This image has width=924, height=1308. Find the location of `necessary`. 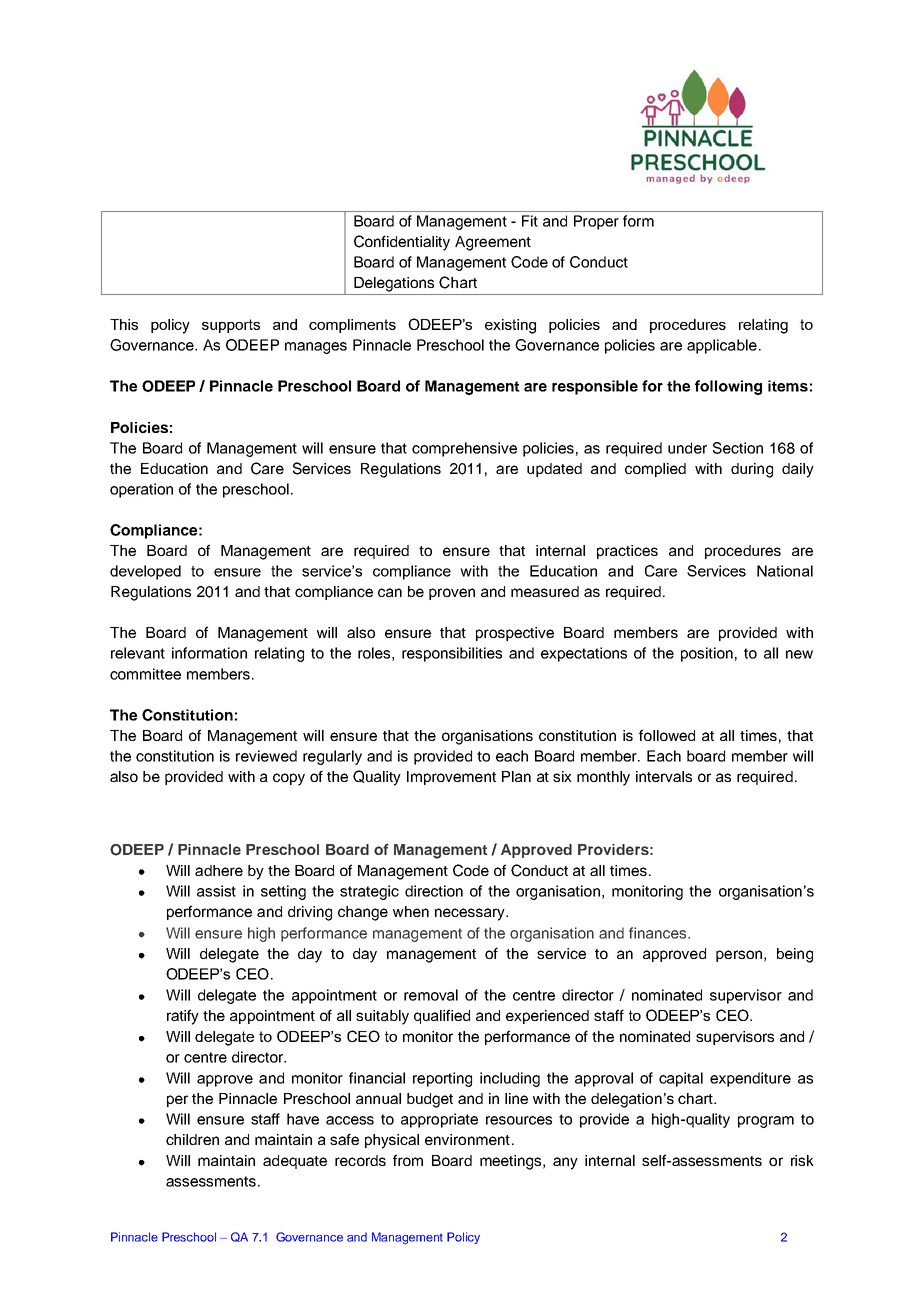

necessary is located at coordinates (471, 914).
